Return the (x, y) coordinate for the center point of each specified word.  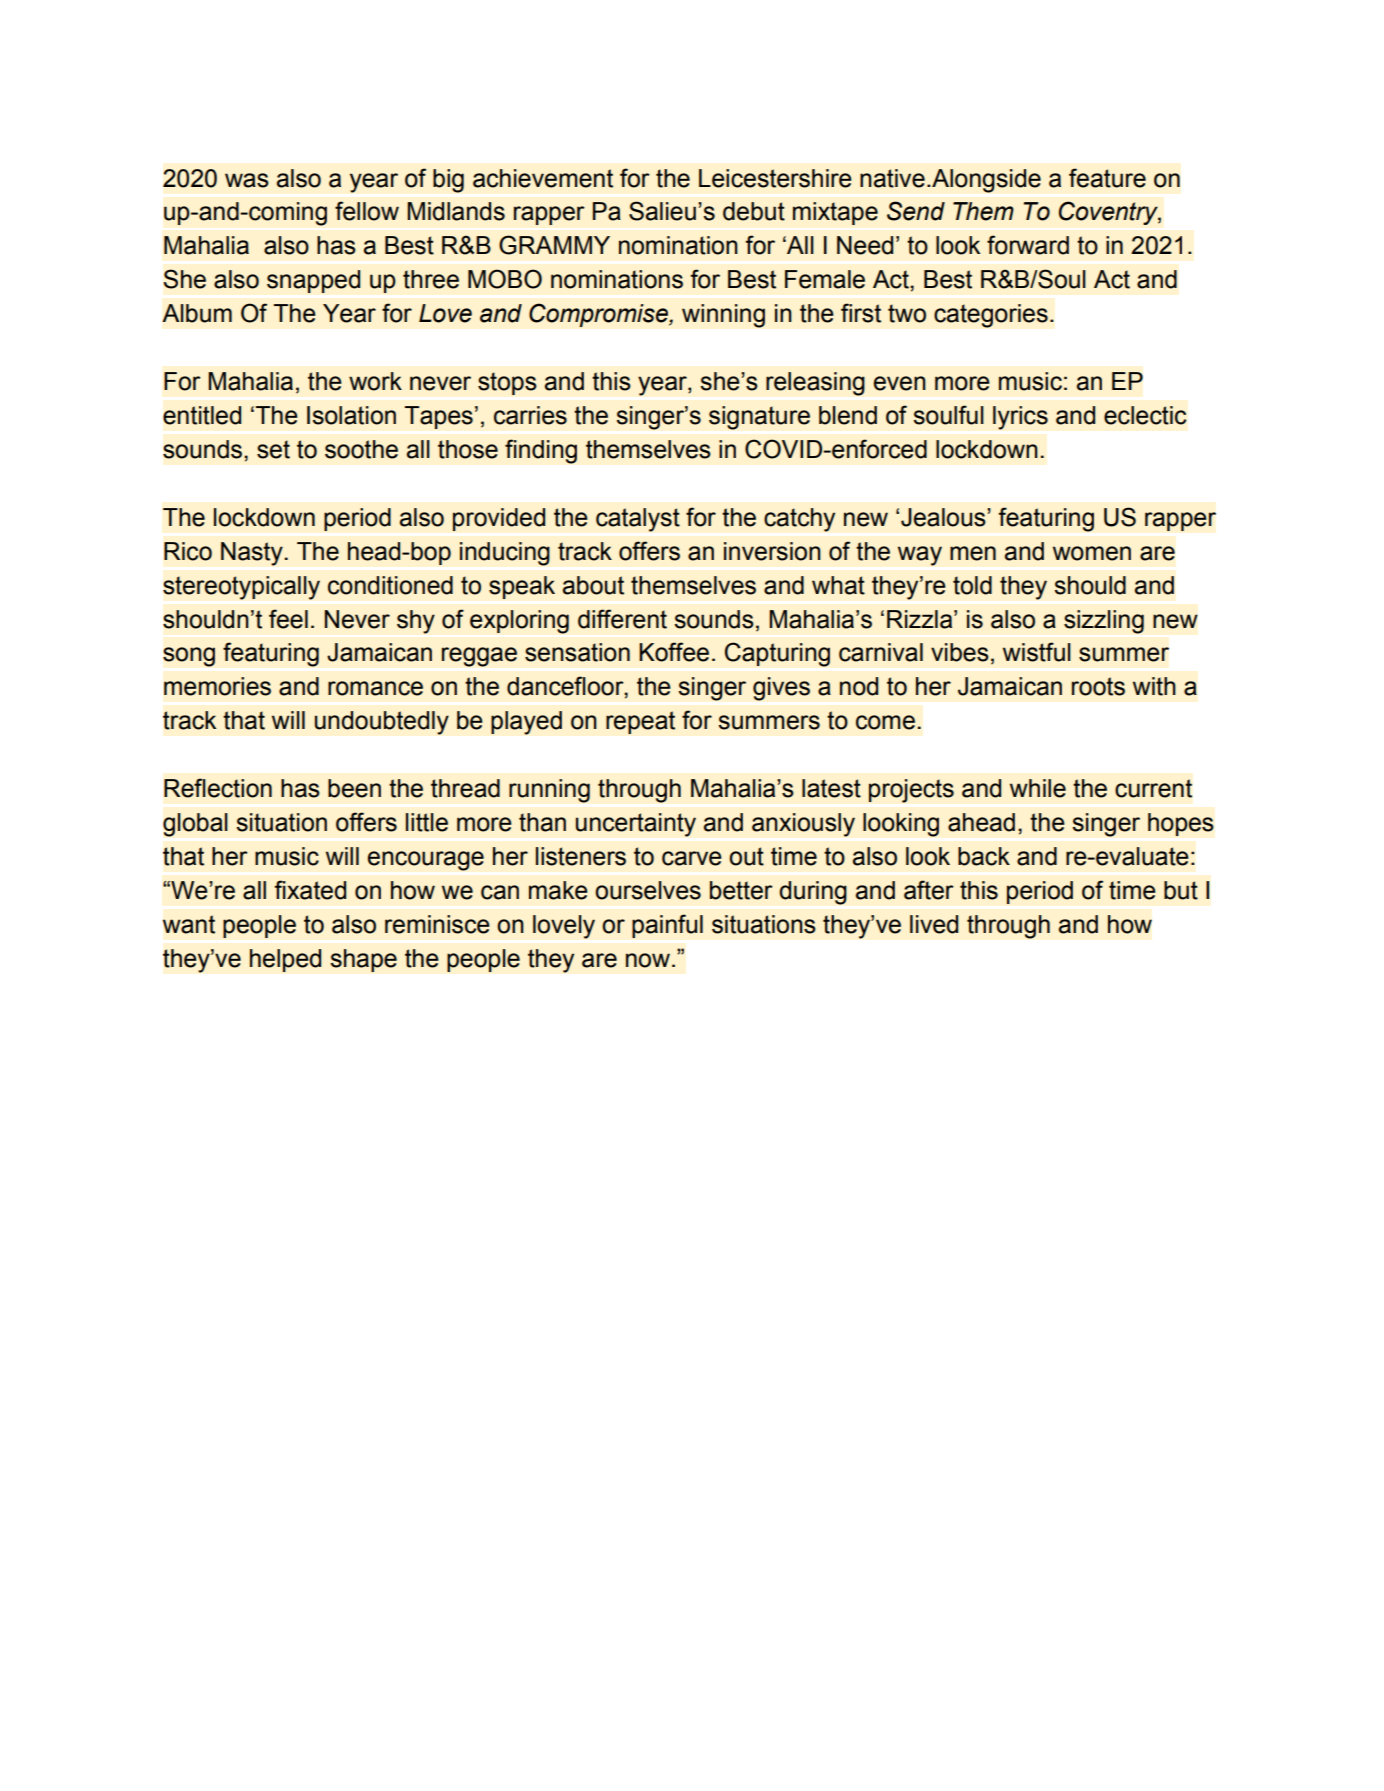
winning (723, 316)
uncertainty (635, 825)
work (375, 381)
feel (288, 619)
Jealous (944, 517)
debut (754, 211)
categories (991, 316)
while (1038, 788)
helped (286, 960)
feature (1107, 178)
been (354, 788)
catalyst (638, 520)
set (273, 449)
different (622, 619)
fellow (367, 211)
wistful (1037, 652)
